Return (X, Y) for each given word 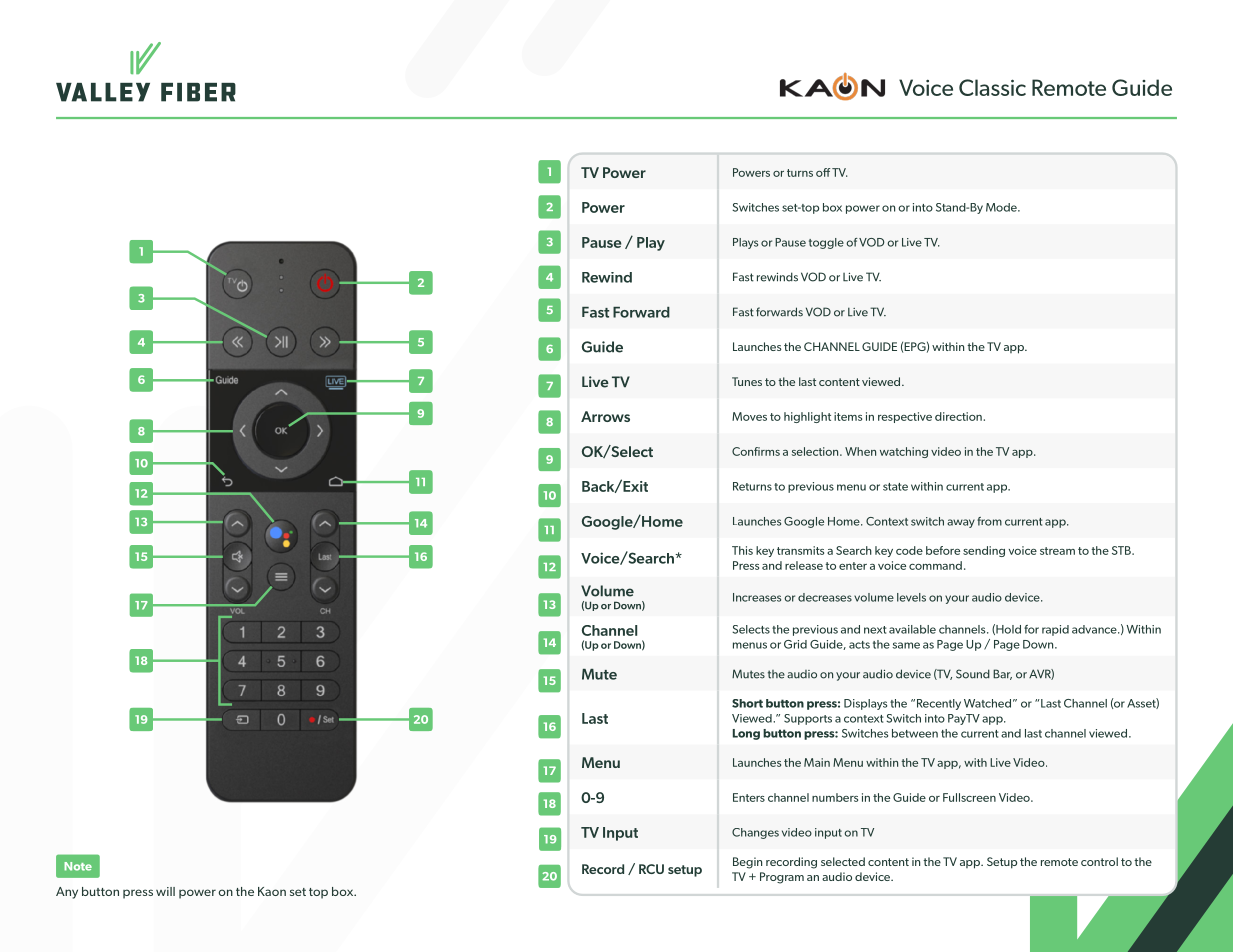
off (823, 172)
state (895, 487)
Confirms (756, 451)
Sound (973, 674)
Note (78, 866)
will (165, 891)
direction (959, 416)
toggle (826, 243)
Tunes (747, 381)
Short (747, 703)
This (742, 550)
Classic (992, 87)
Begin (747, 863)
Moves (749, 416)
